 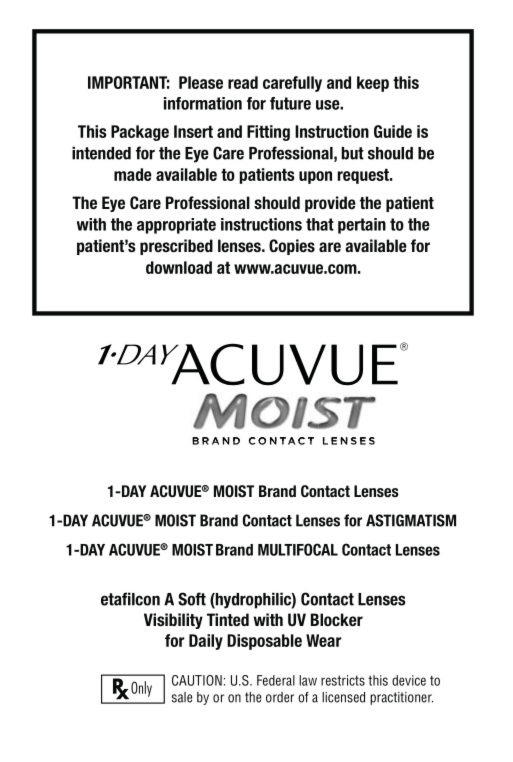 I want to click on Blocker, so click(x=337, y=620).
